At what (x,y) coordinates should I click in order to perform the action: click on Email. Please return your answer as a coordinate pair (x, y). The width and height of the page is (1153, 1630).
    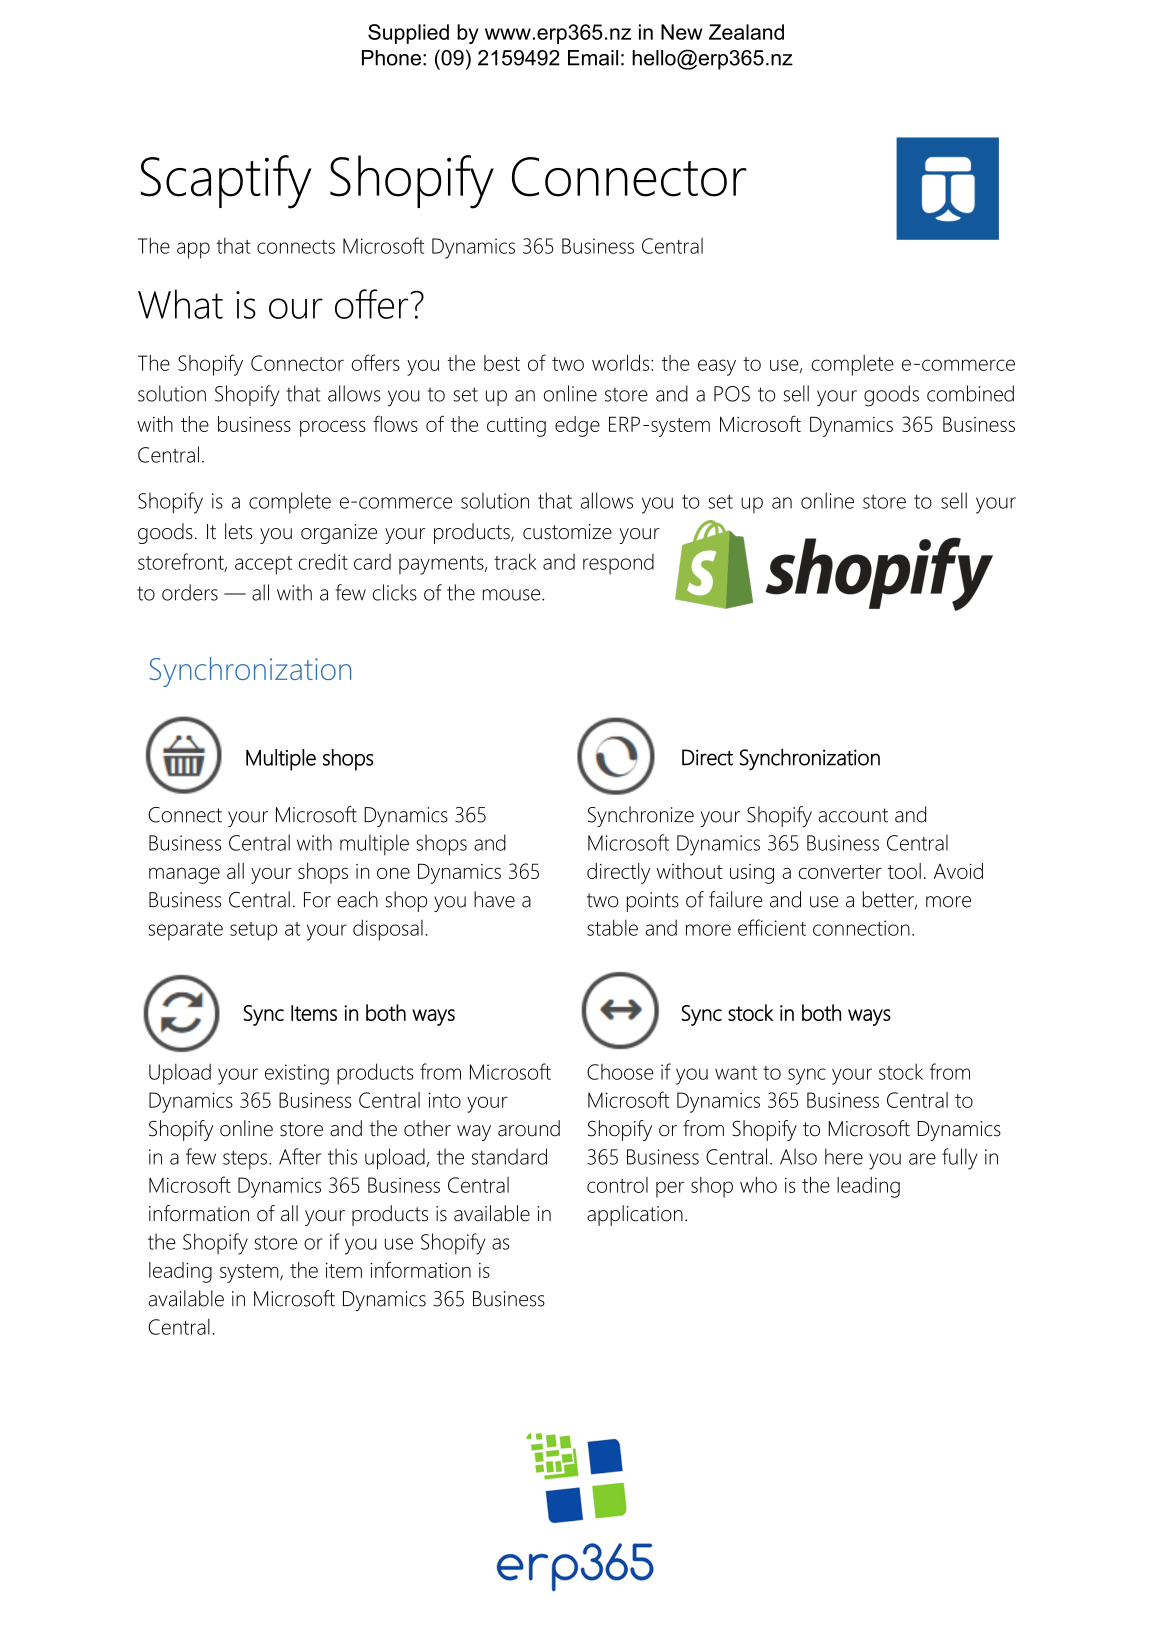
    Looking at the image, I should click on (593, 58).
